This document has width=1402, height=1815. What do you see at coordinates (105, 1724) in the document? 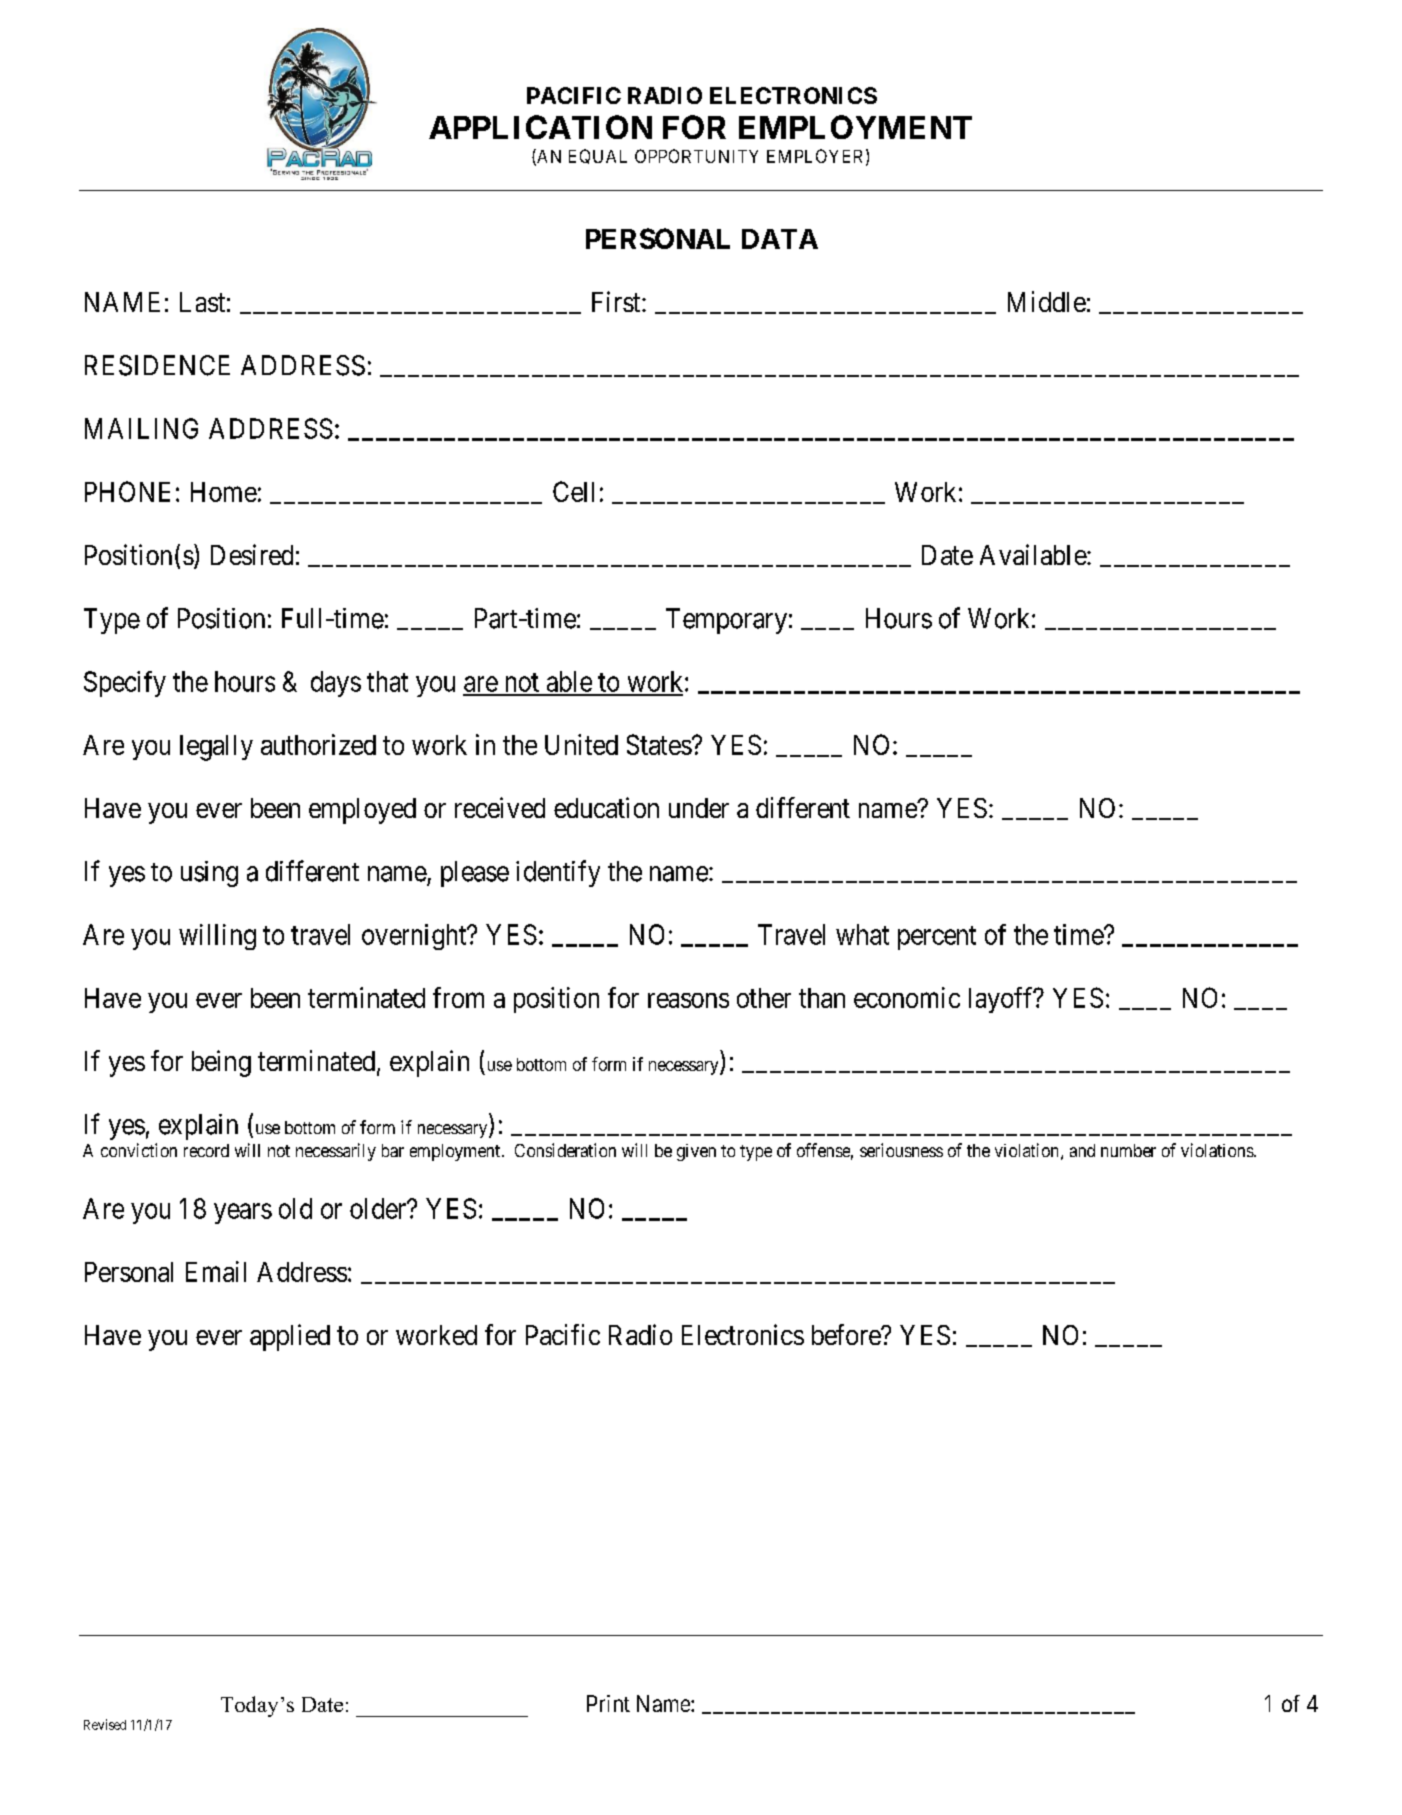
I see `Revised` at bounding box center [105, 1724].
